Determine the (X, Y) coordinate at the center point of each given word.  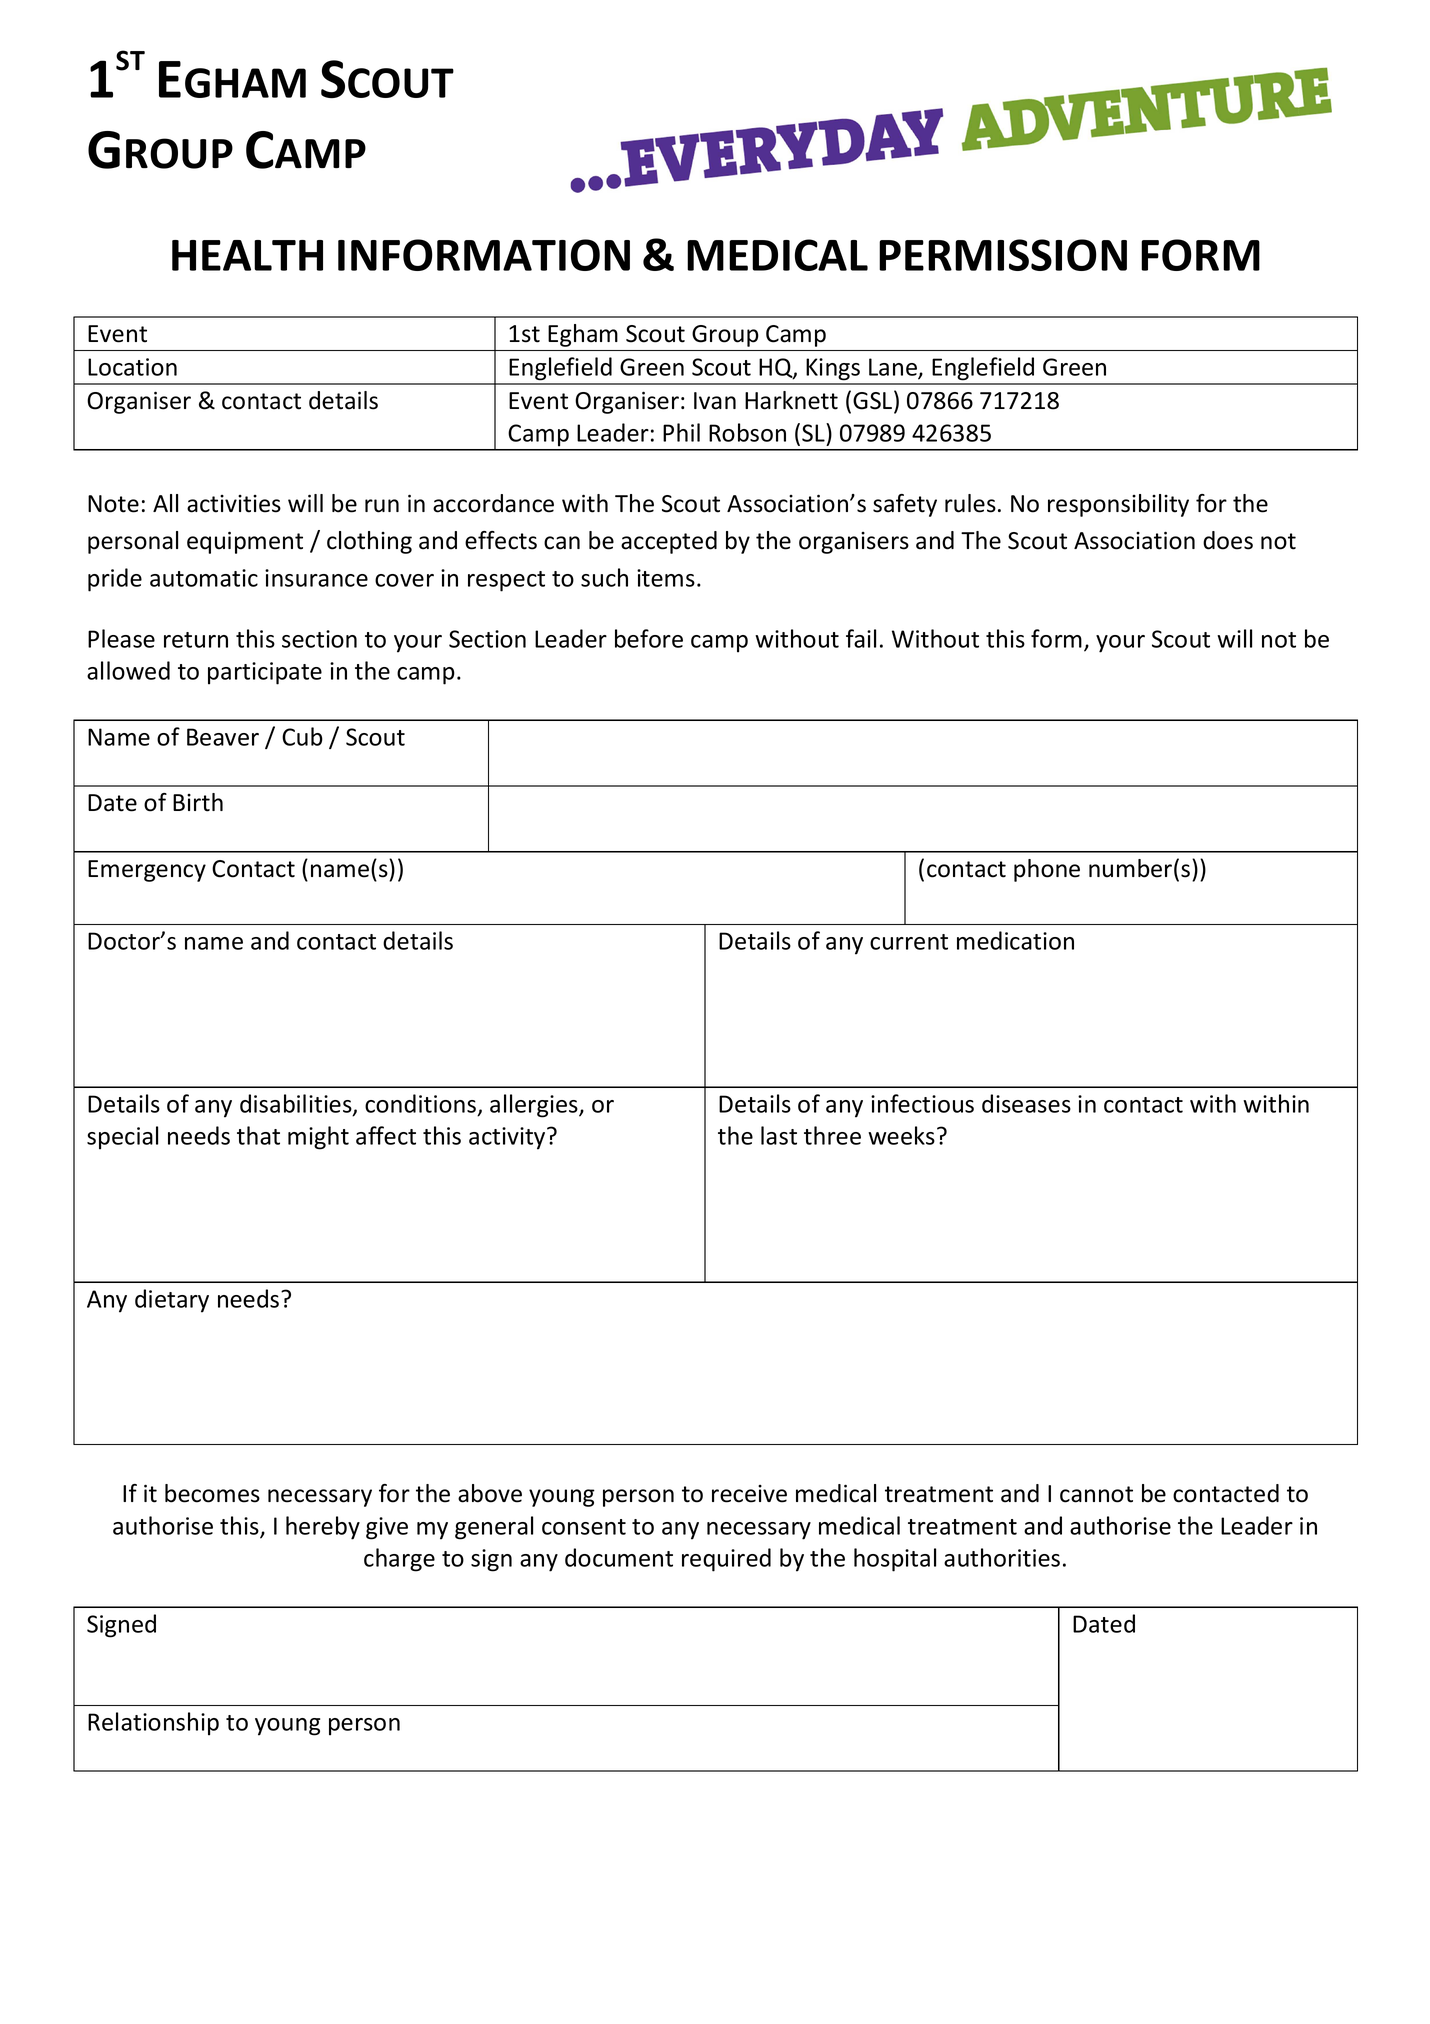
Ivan (715, 401)
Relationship (153, 1724)
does (1228, 540)
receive (749, 1494)
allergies (535, 1106)
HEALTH (247, 255)
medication (1015, 940)
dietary (172, 1301)
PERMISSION (1003, 255)
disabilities (297, 1104)
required (726, 1560)
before (649, 638)
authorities (1002, 1557)
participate (265, 673)
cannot (1096, 1494)
